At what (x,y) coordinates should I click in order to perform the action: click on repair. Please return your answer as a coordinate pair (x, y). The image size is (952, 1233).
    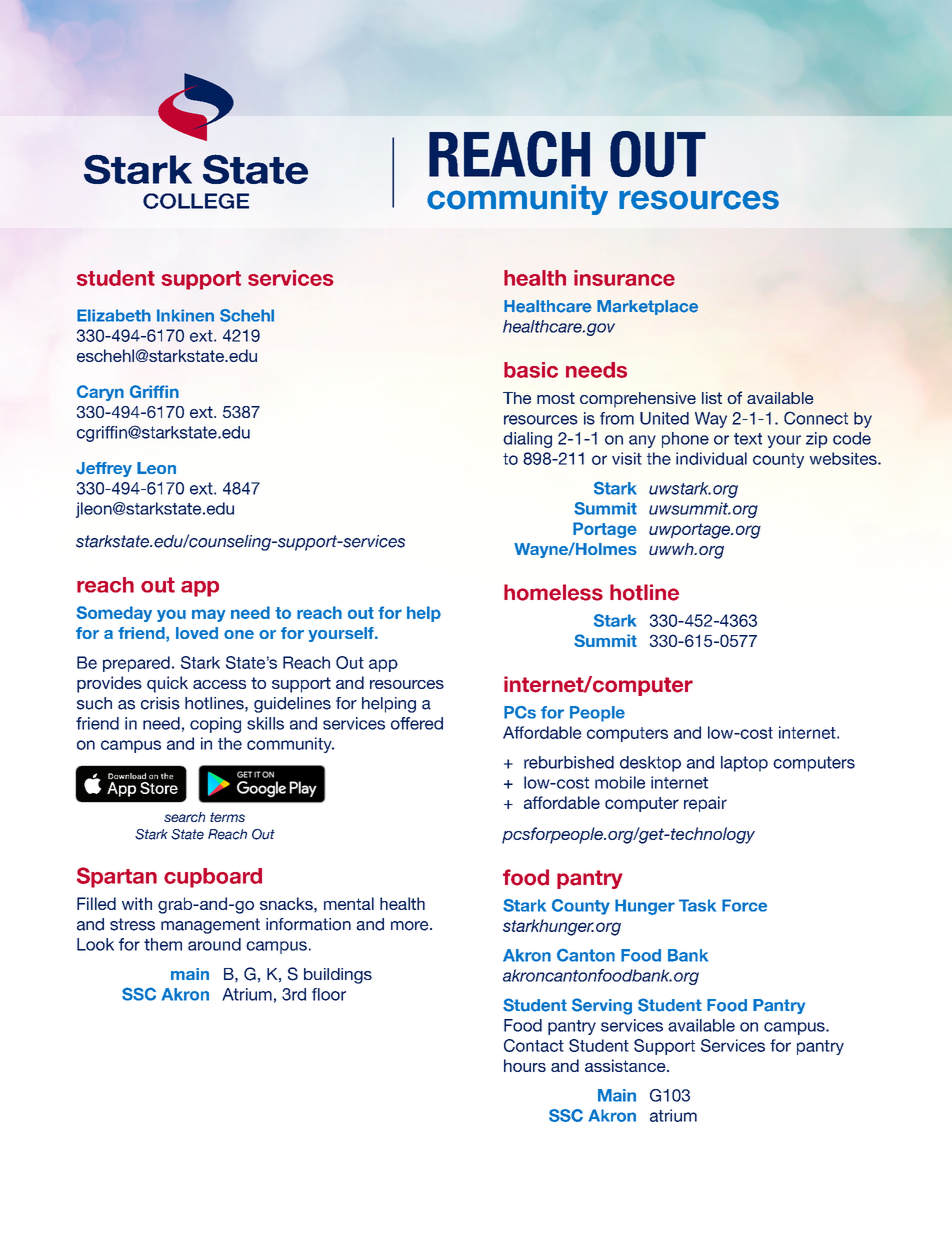
    Looking at the image, I should click on (705, 804).
